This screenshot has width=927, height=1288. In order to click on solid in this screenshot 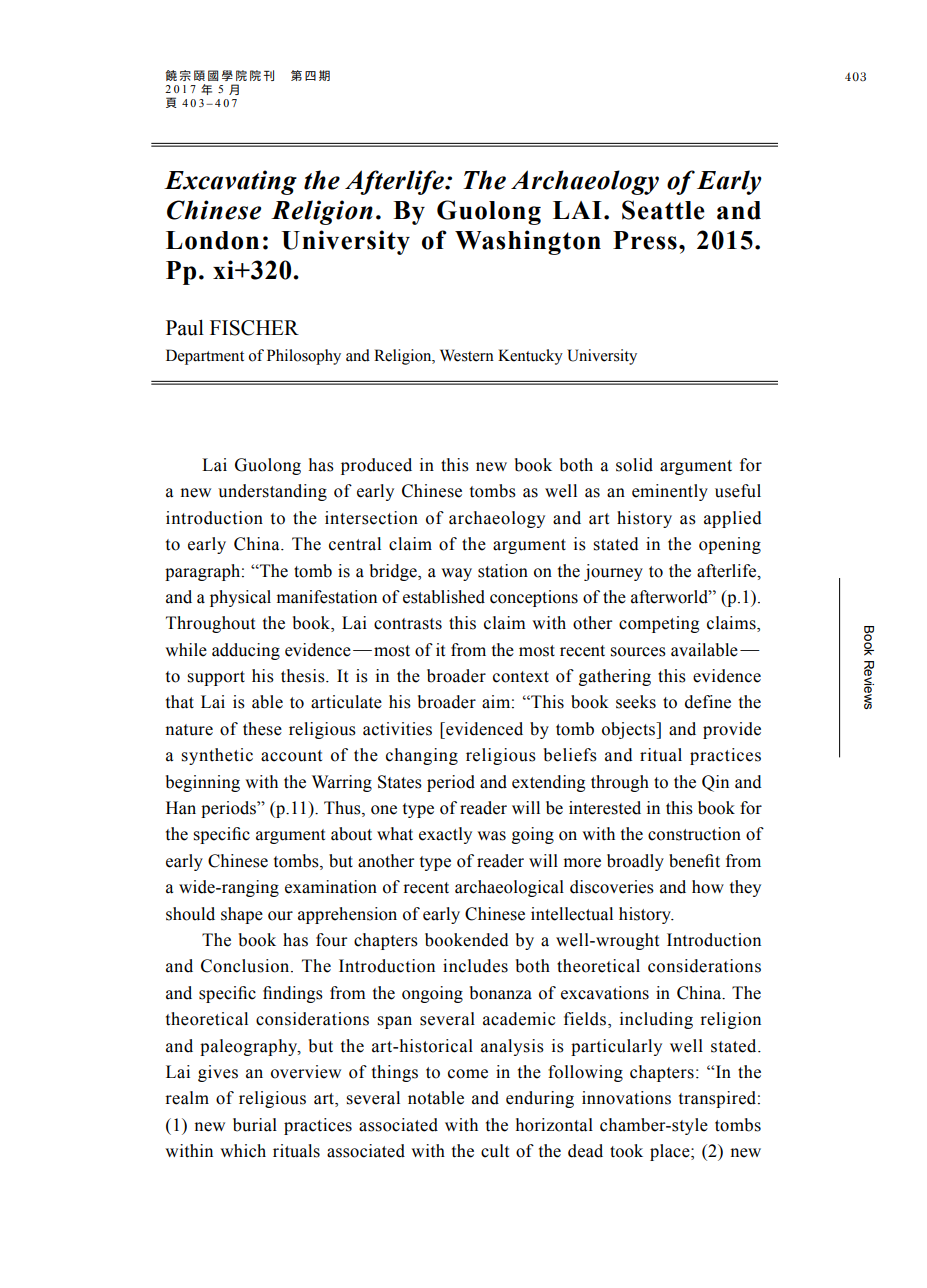, I will do `click(634, 465)`.
